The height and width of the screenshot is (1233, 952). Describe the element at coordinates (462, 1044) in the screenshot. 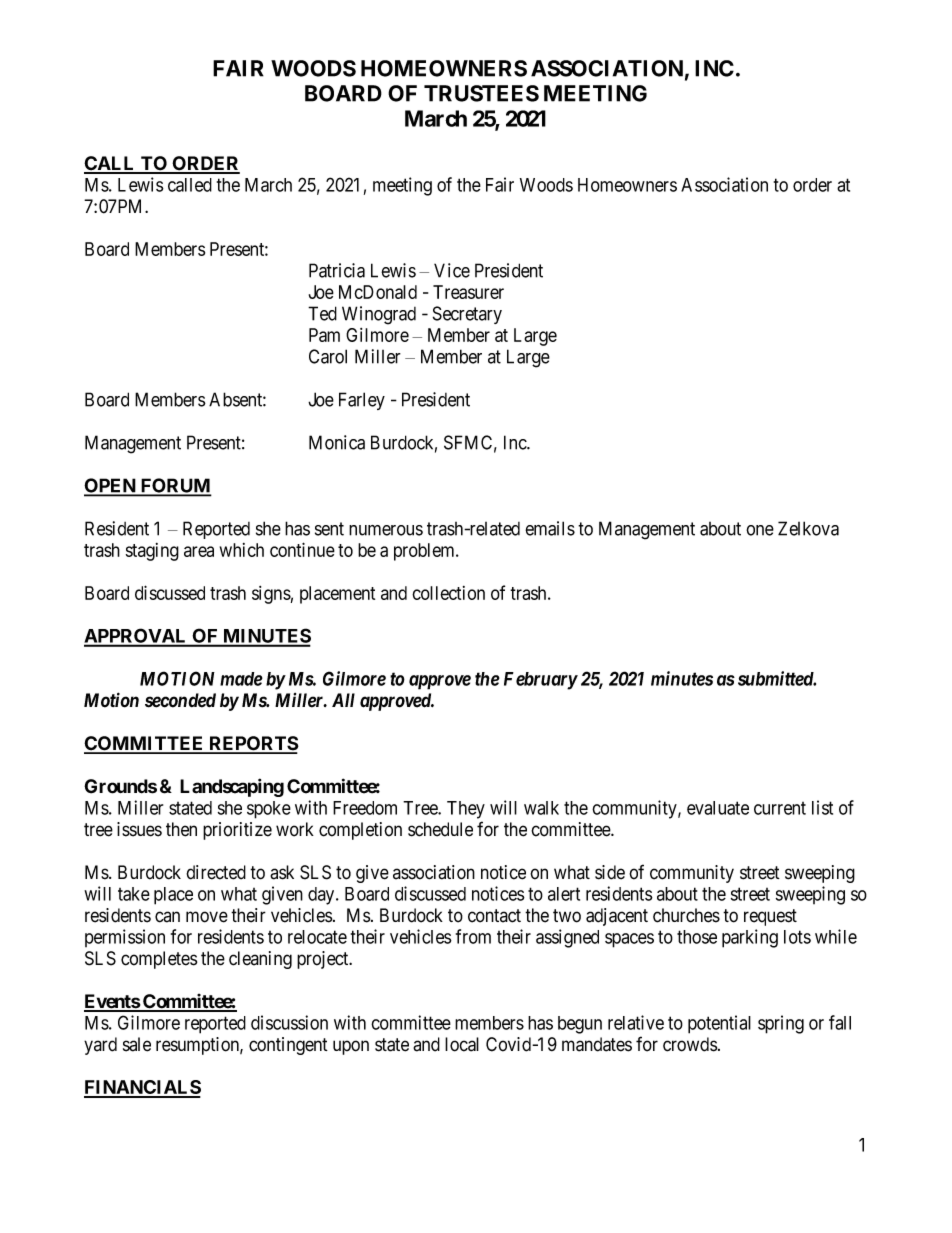

I see `local` at that location.
